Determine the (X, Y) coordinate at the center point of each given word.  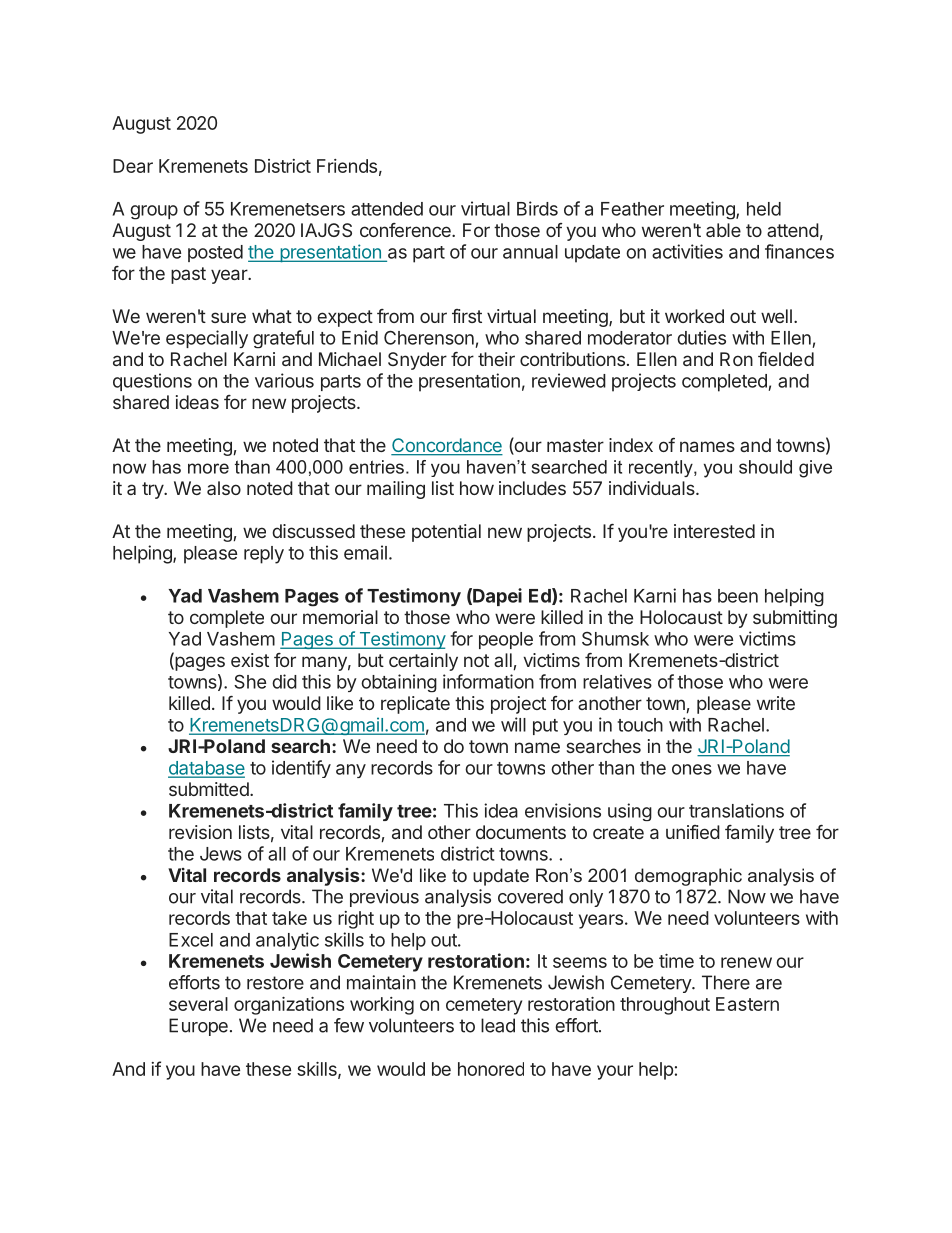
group (154, 212)
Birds (537, 208)
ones (692, 769)
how (477, 488)
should (765, 467)
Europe (198, 1027)
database (206, 769)
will (513, 724)
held (764, 209)
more (208, 468)
